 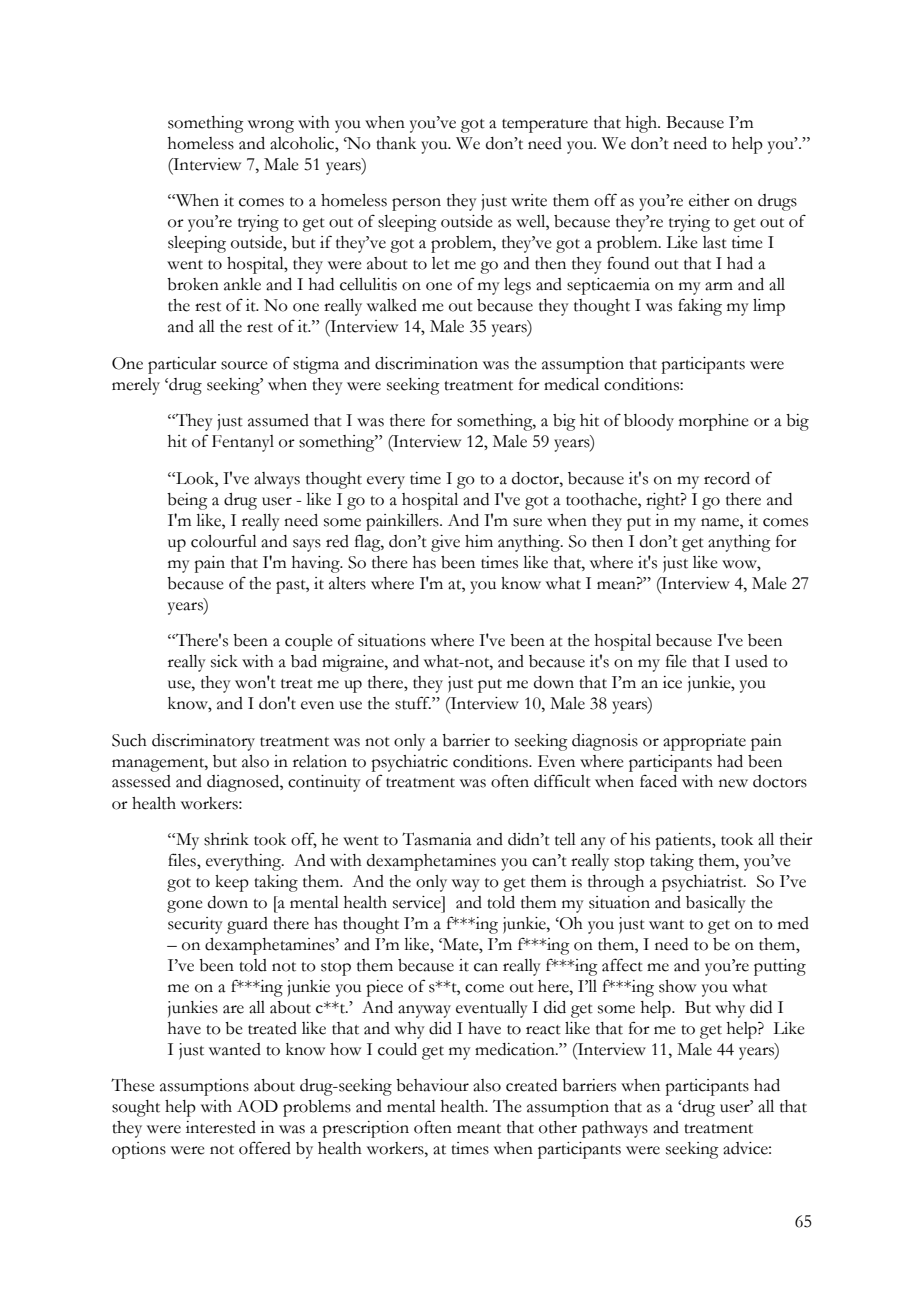 I want to click on Tasmania, so click(x=437, y=839).
